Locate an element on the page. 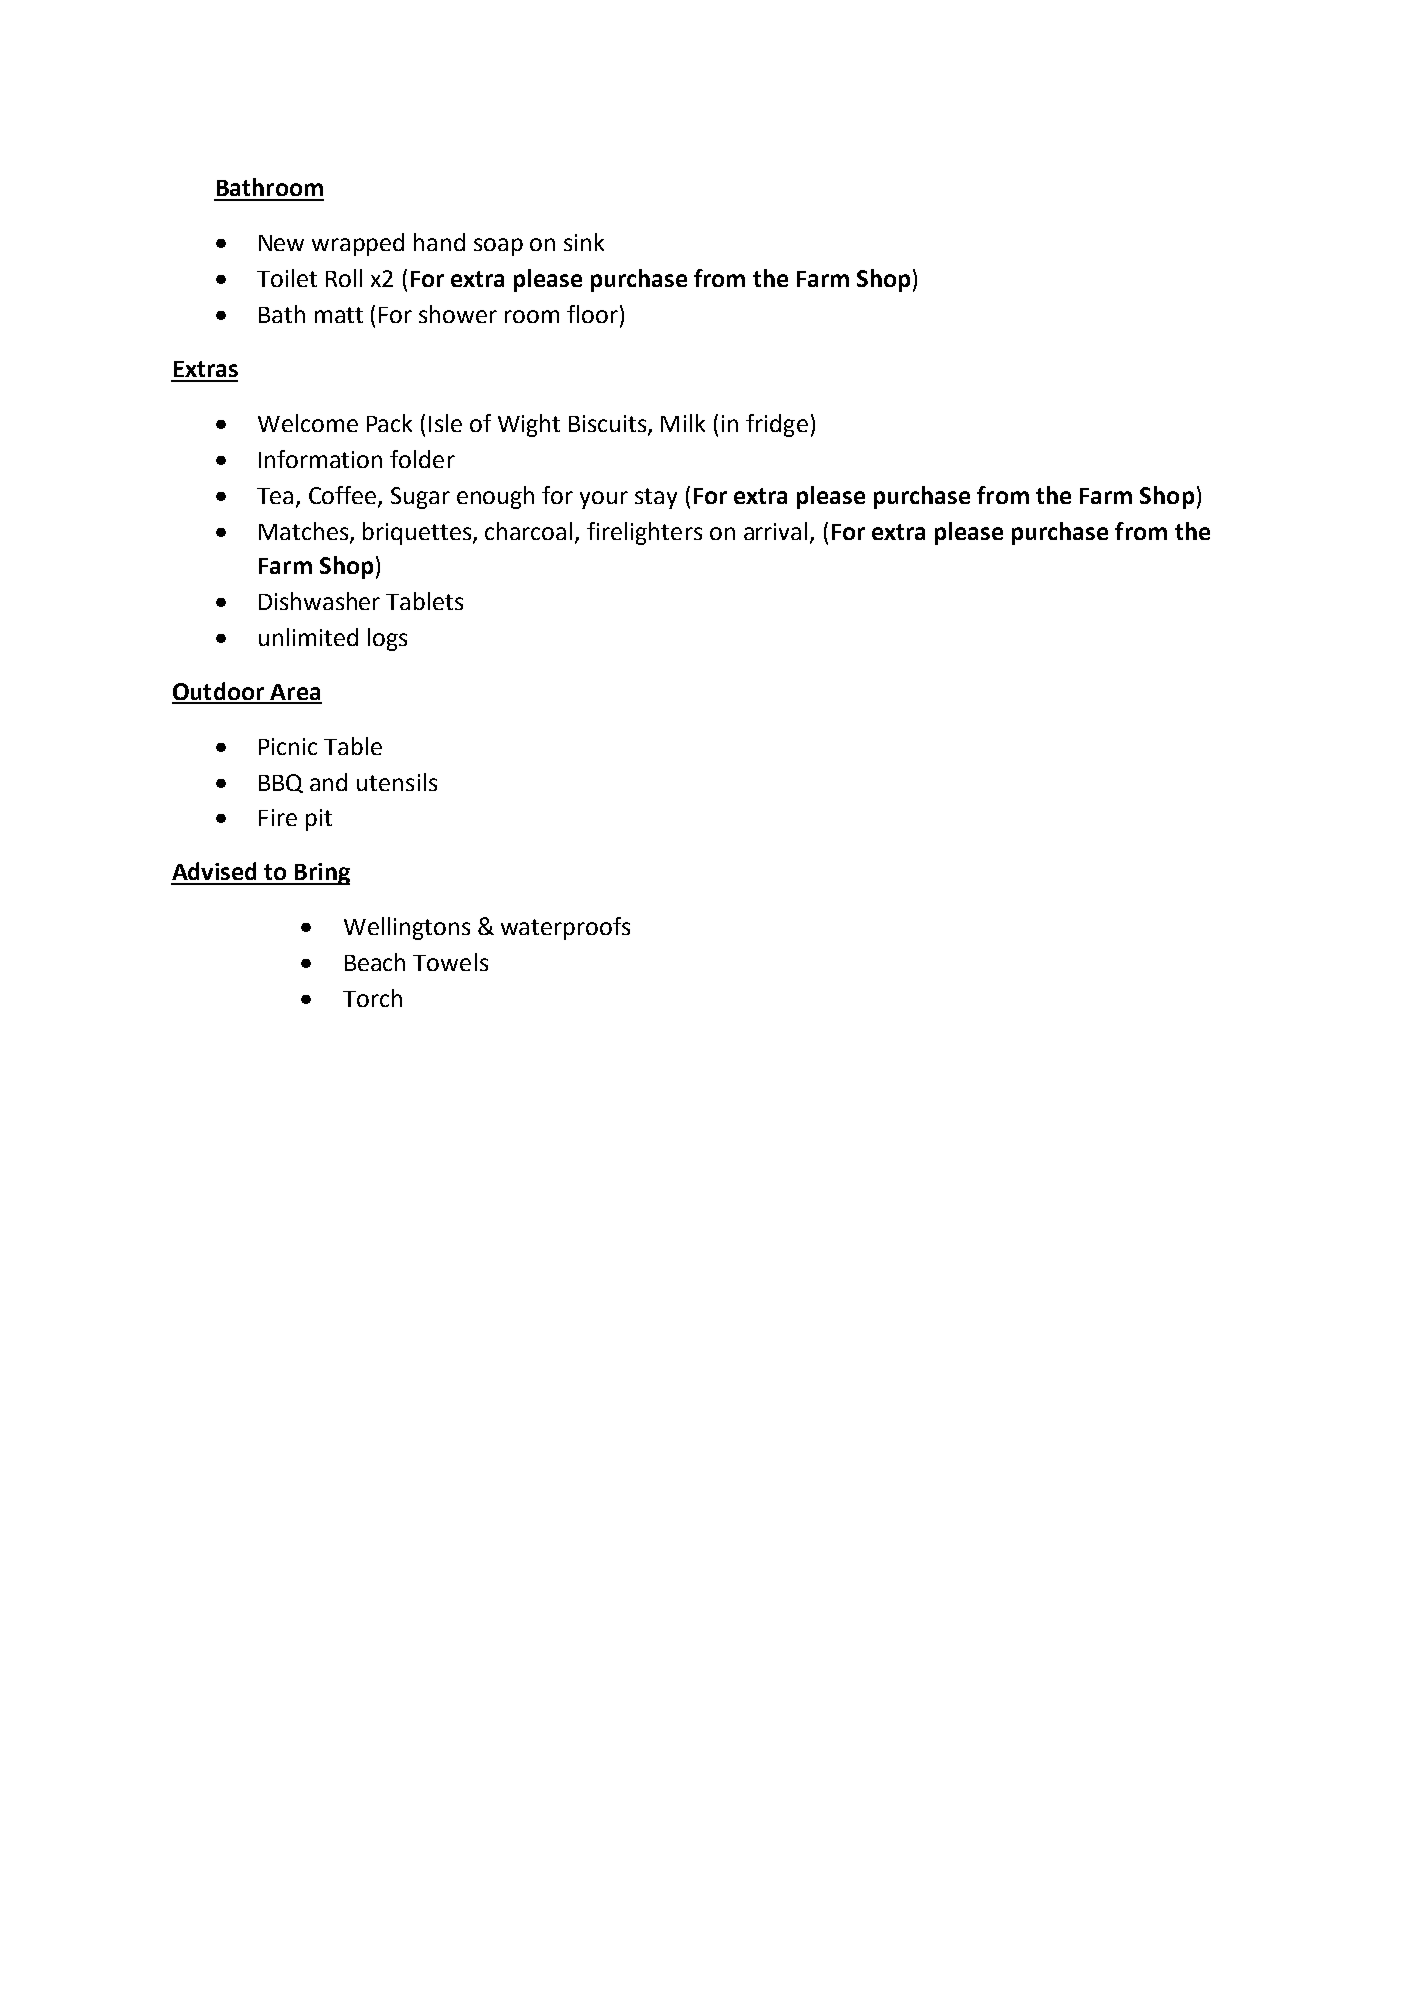 This image has width=1419, height=2006. Roll is located at coordinates (344, 278).
